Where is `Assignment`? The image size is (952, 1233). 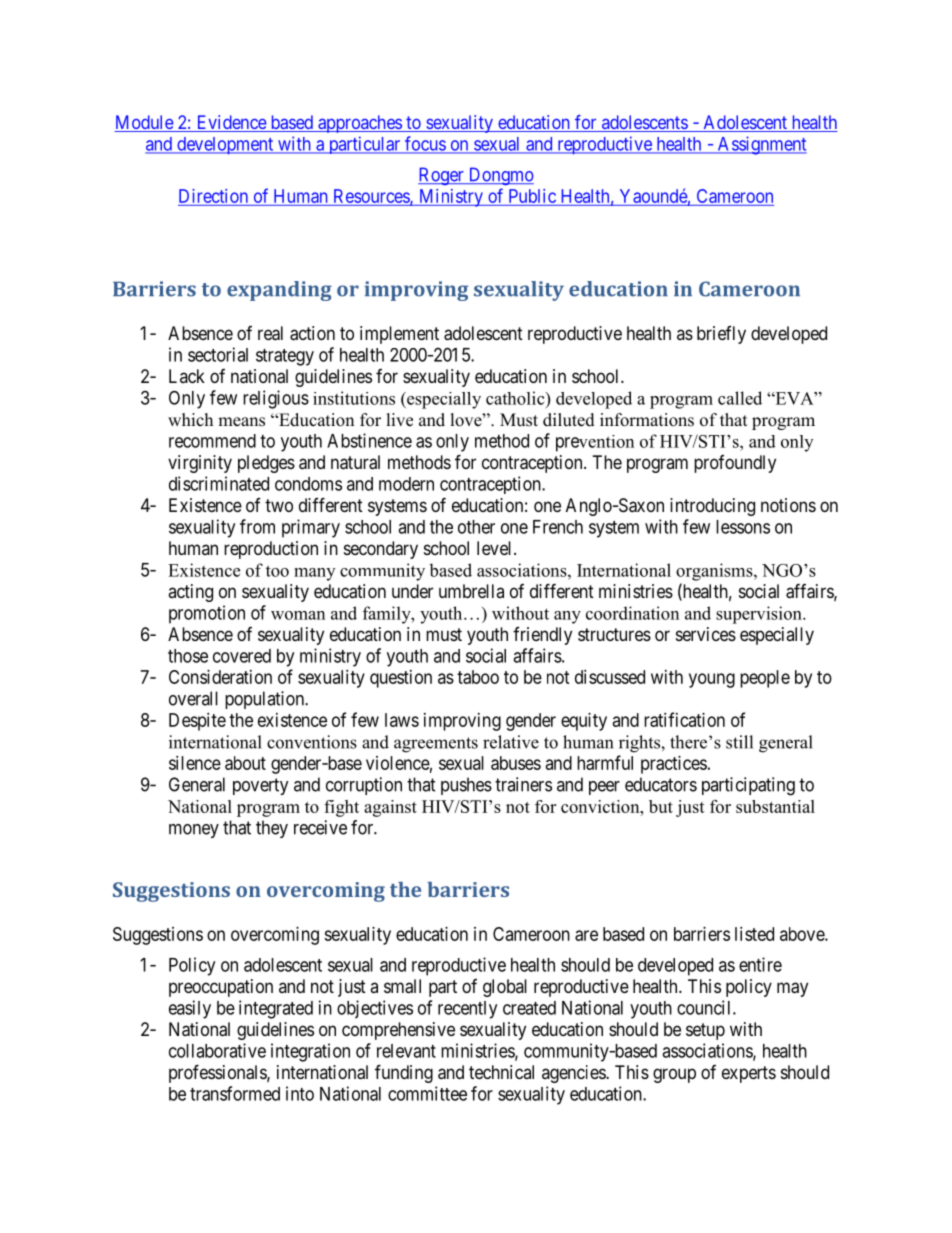 Assignment is located at coordinates (761, 145).
